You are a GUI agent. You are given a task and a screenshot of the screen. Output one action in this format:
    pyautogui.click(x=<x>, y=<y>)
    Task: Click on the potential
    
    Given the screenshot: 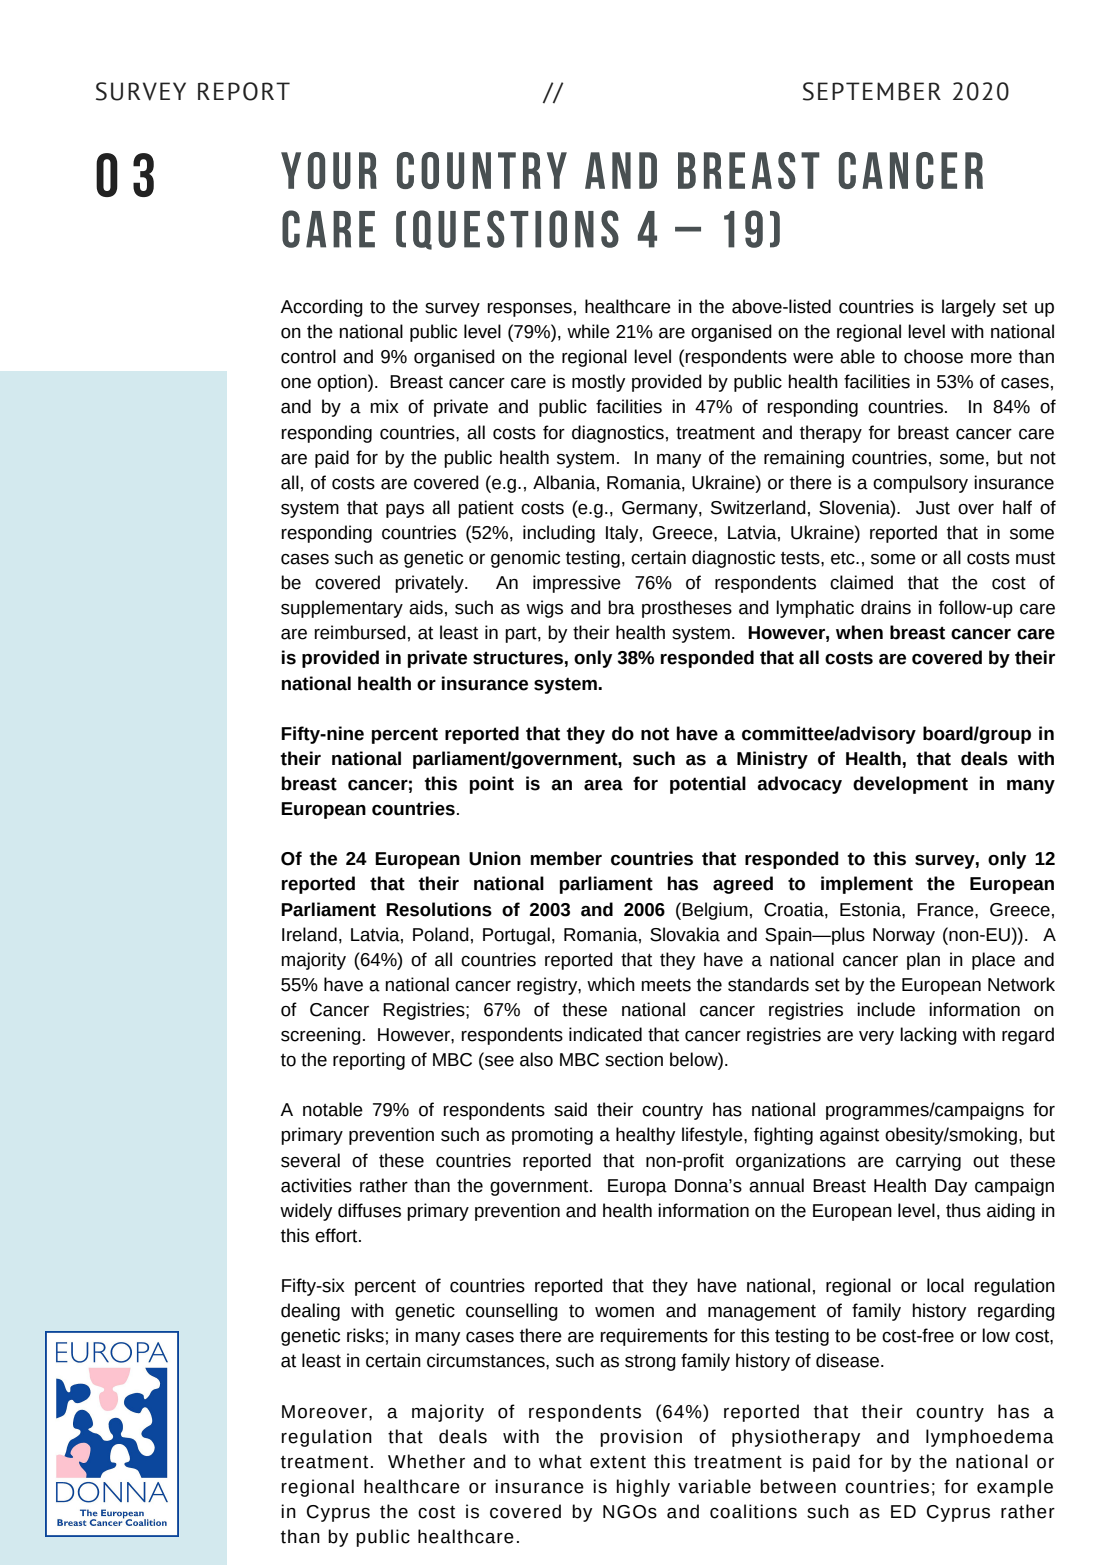 What is the action you would take?
    pyautogui.click(x=708, y=785)
